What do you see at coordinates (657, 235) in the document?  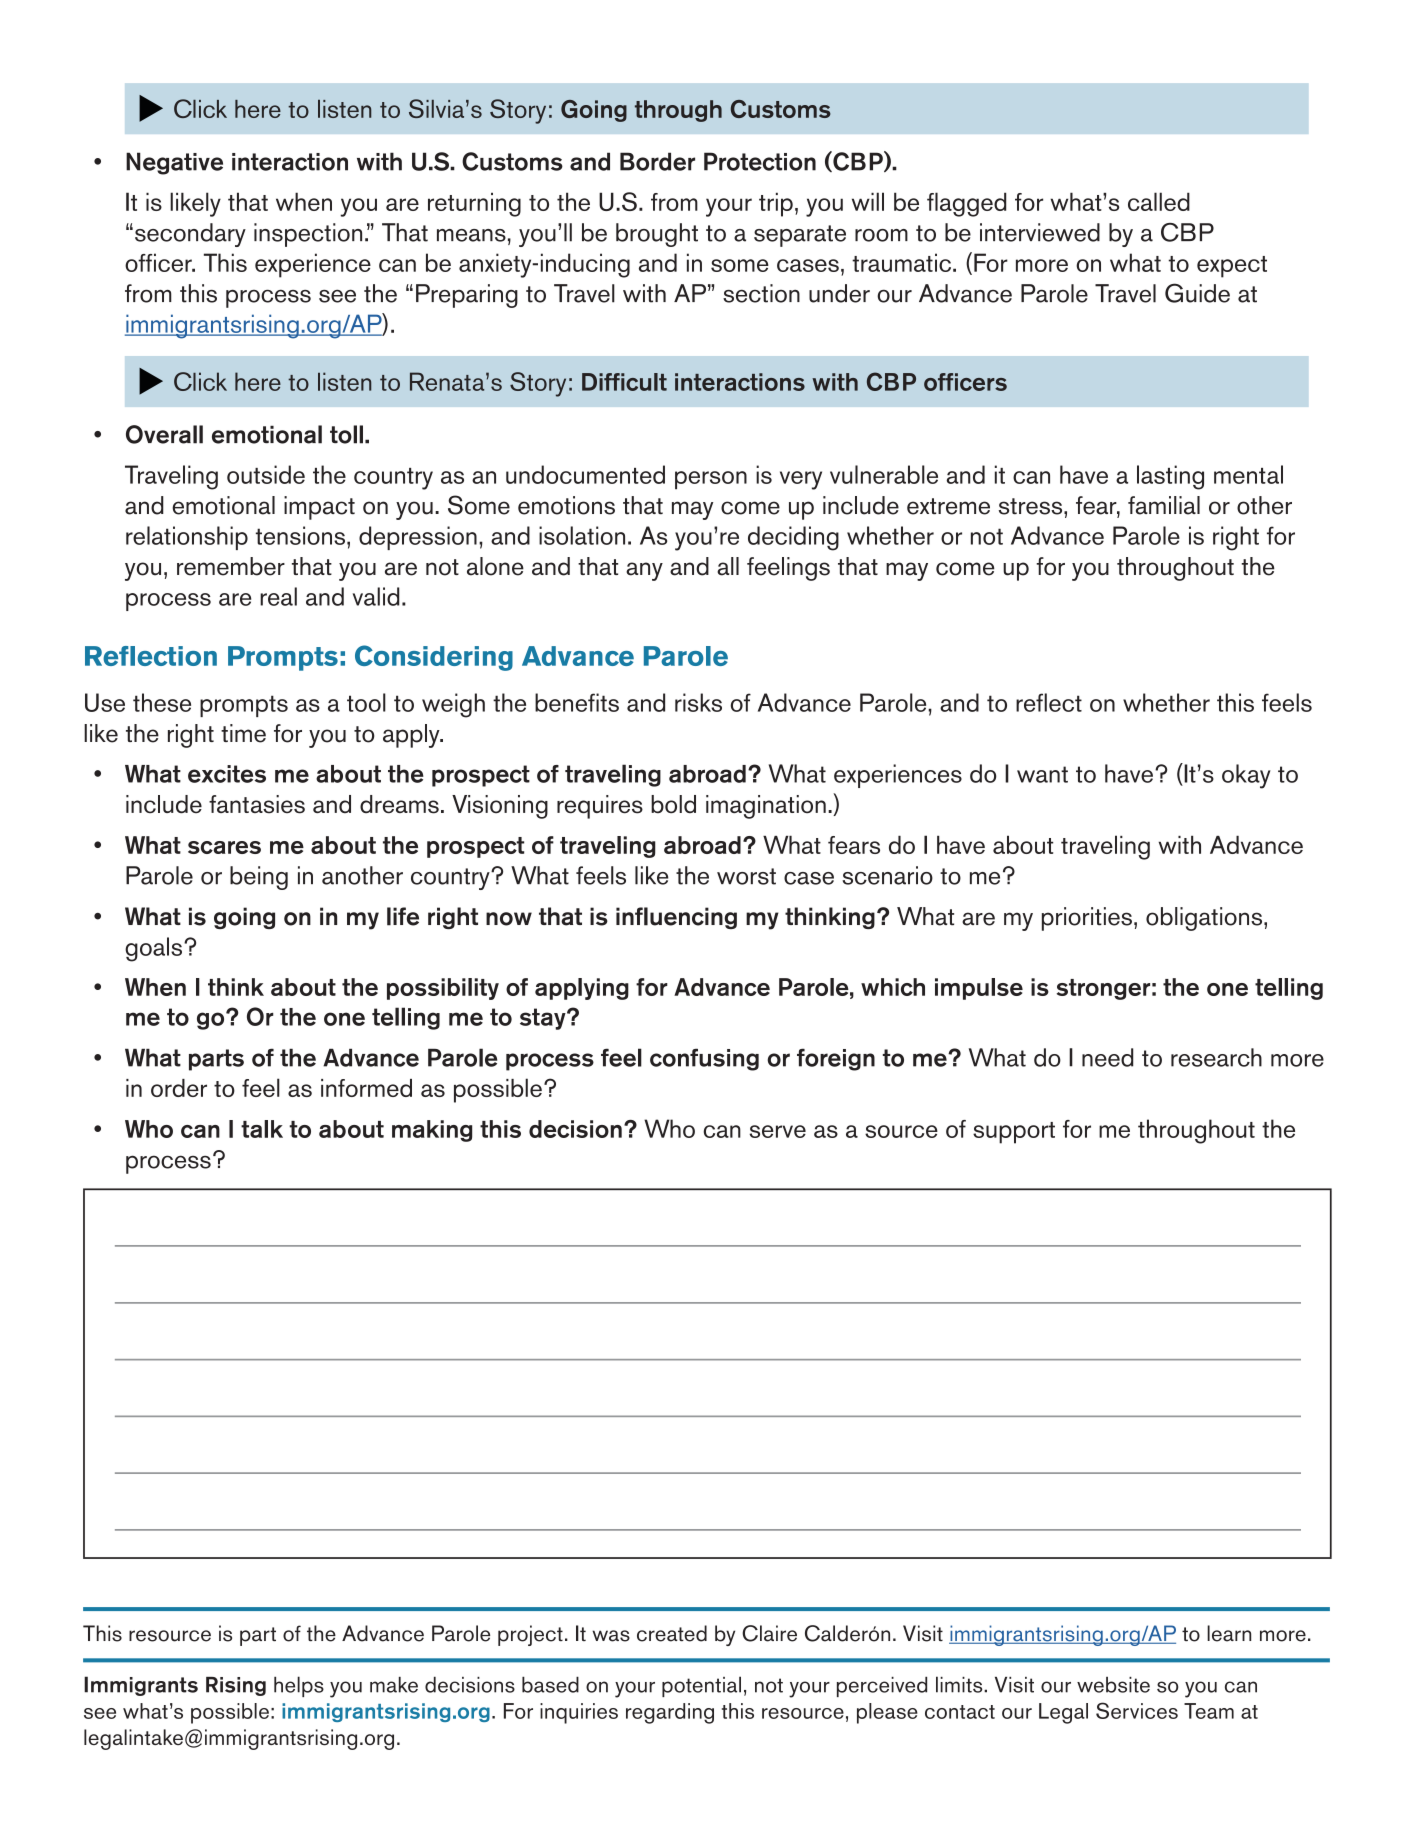 I see `brought` at bounding box center [657, 235].
